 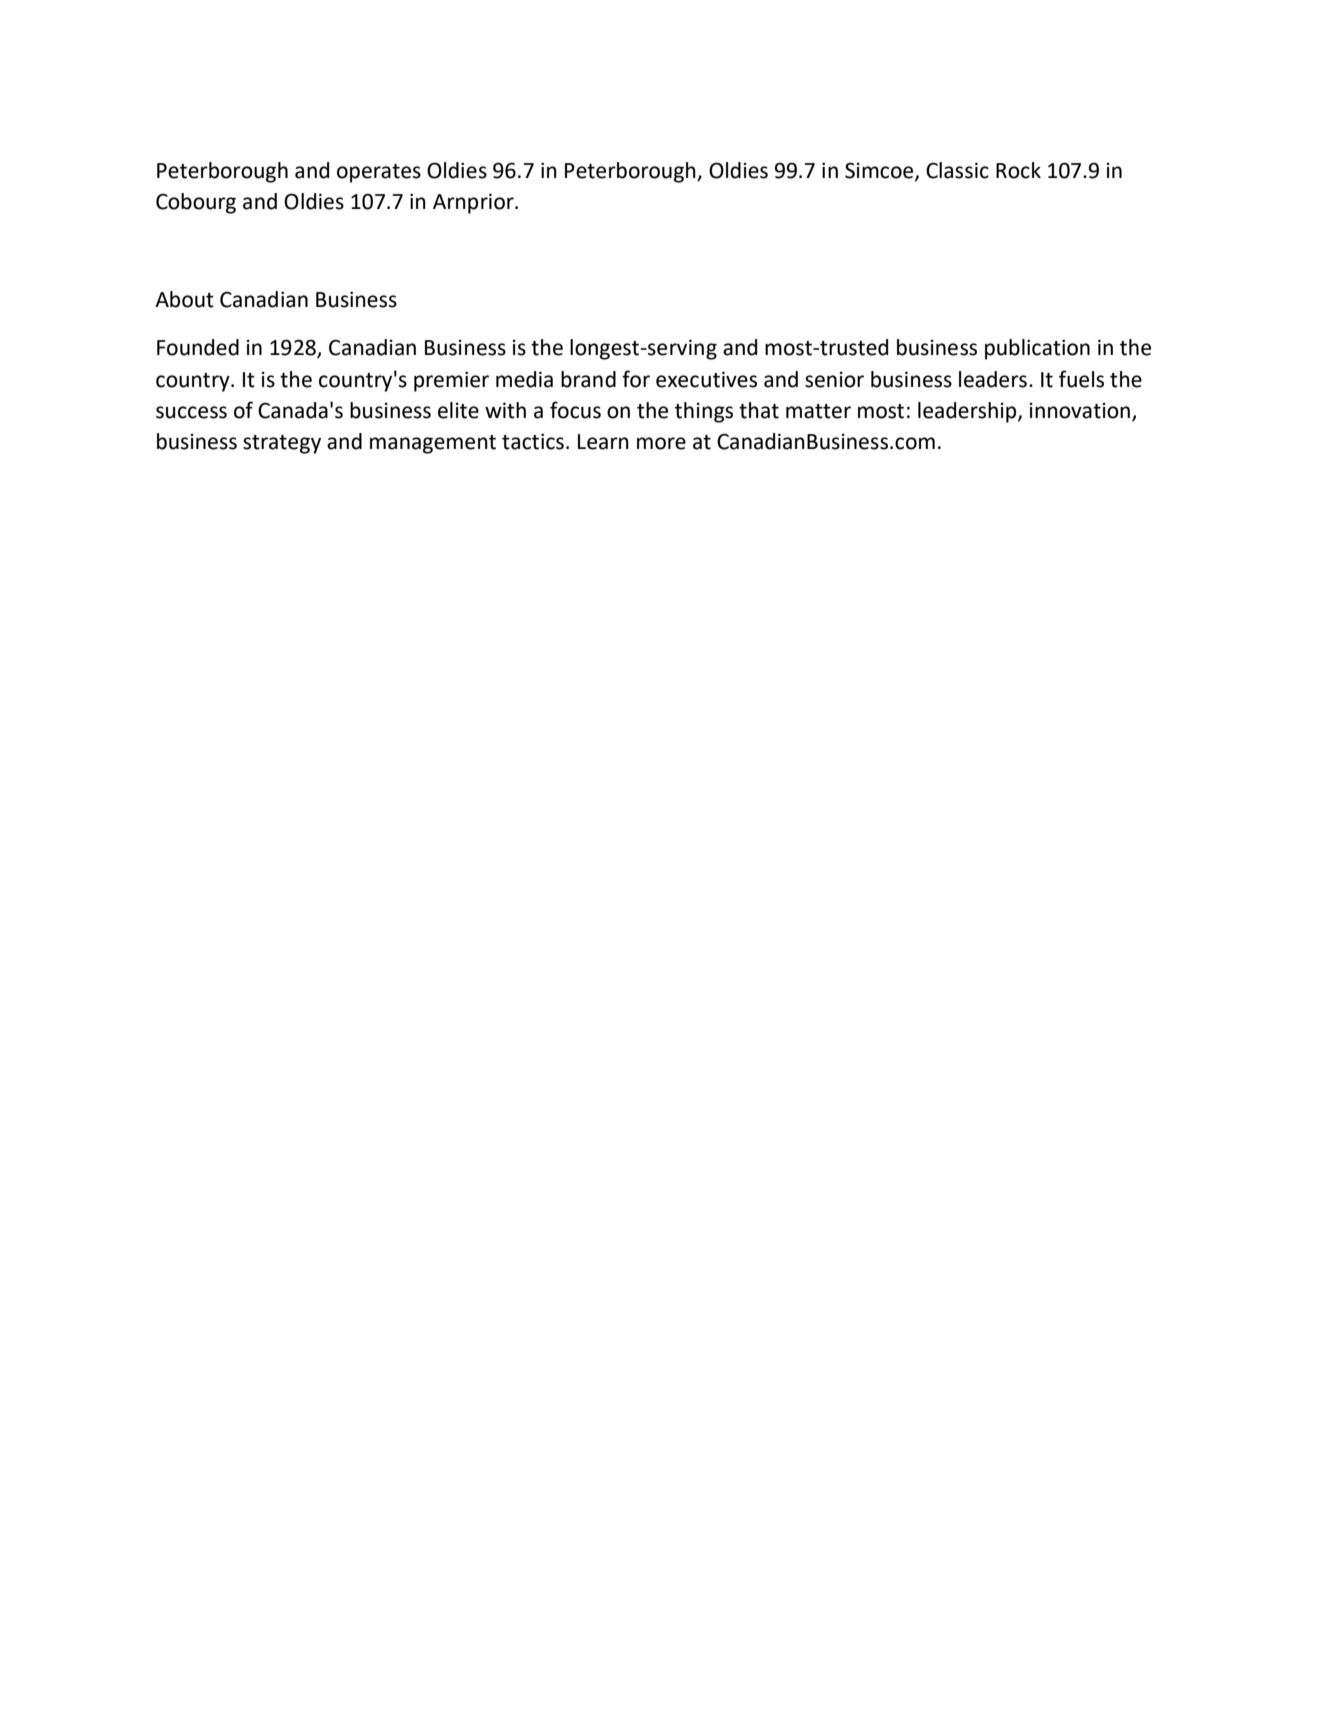 I want to click on strategy, so click(x=282, y=444).
